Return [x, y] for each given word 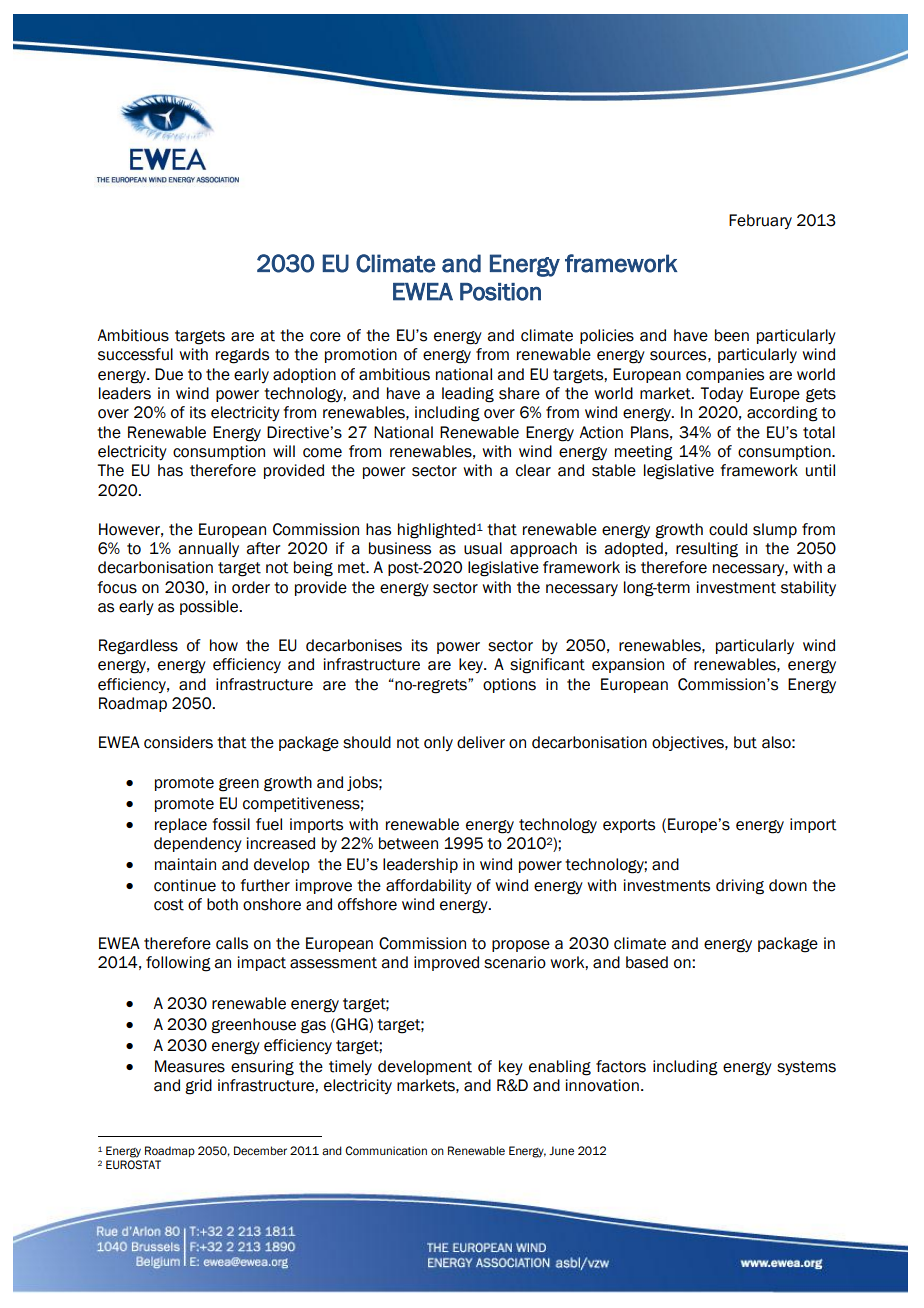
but [745, 742]
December [260, 1150]
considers [178, 742]
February [760, 221]
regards [242, 356]
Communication [386, 1151]
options [509, 685]
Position [500, 292]
